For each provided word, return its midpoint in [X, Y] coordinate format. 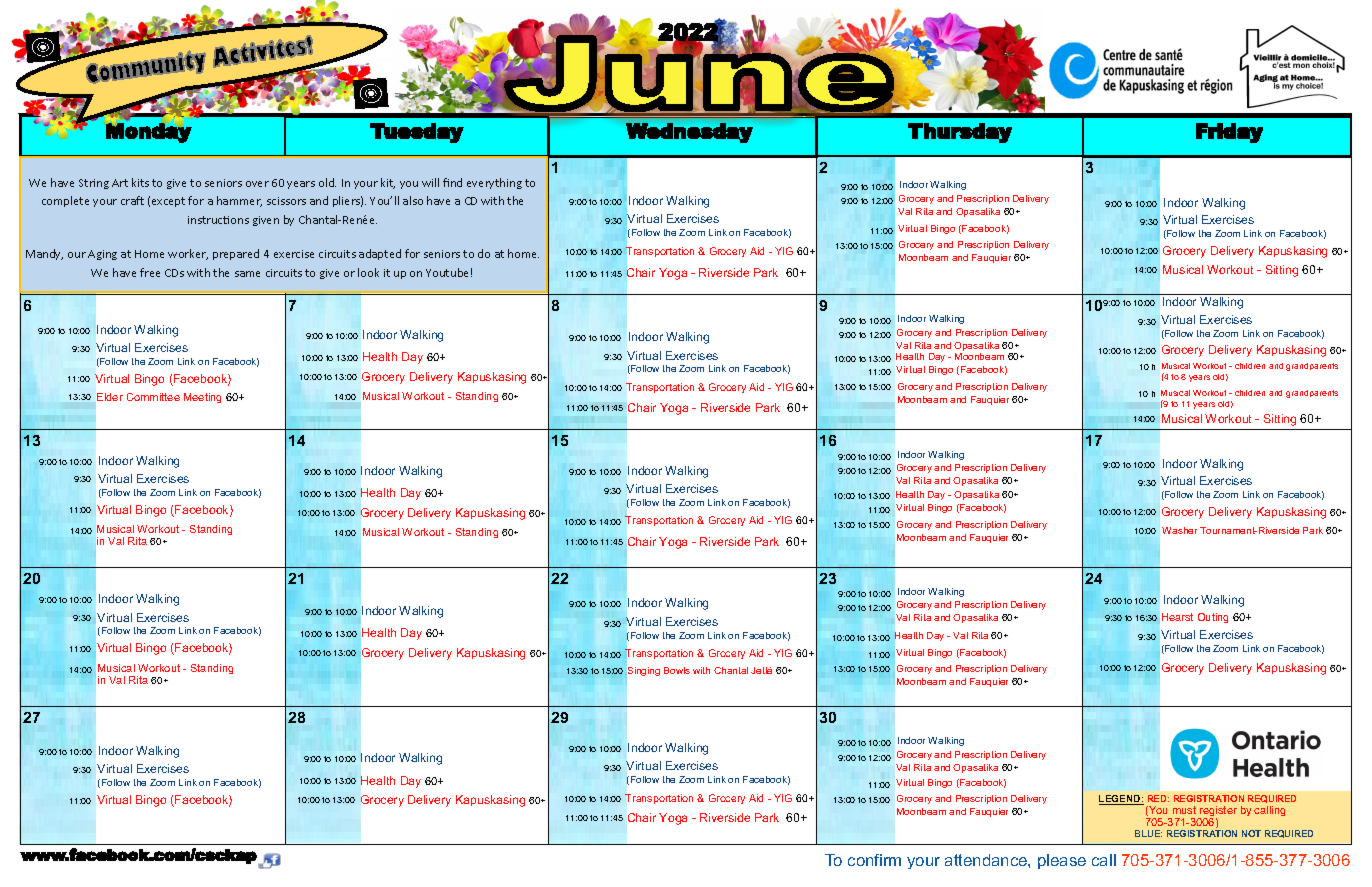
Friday [1229, 133]
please [1062, 861]
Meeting [202, 398]
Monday [149, 133]
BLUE [1148, 833]
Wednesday [689, 133]
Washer [1179, 530]
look [368, 272]
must [1184, 810]
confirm [874, 860]
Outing [1213, 618]
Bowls [677, 670]
